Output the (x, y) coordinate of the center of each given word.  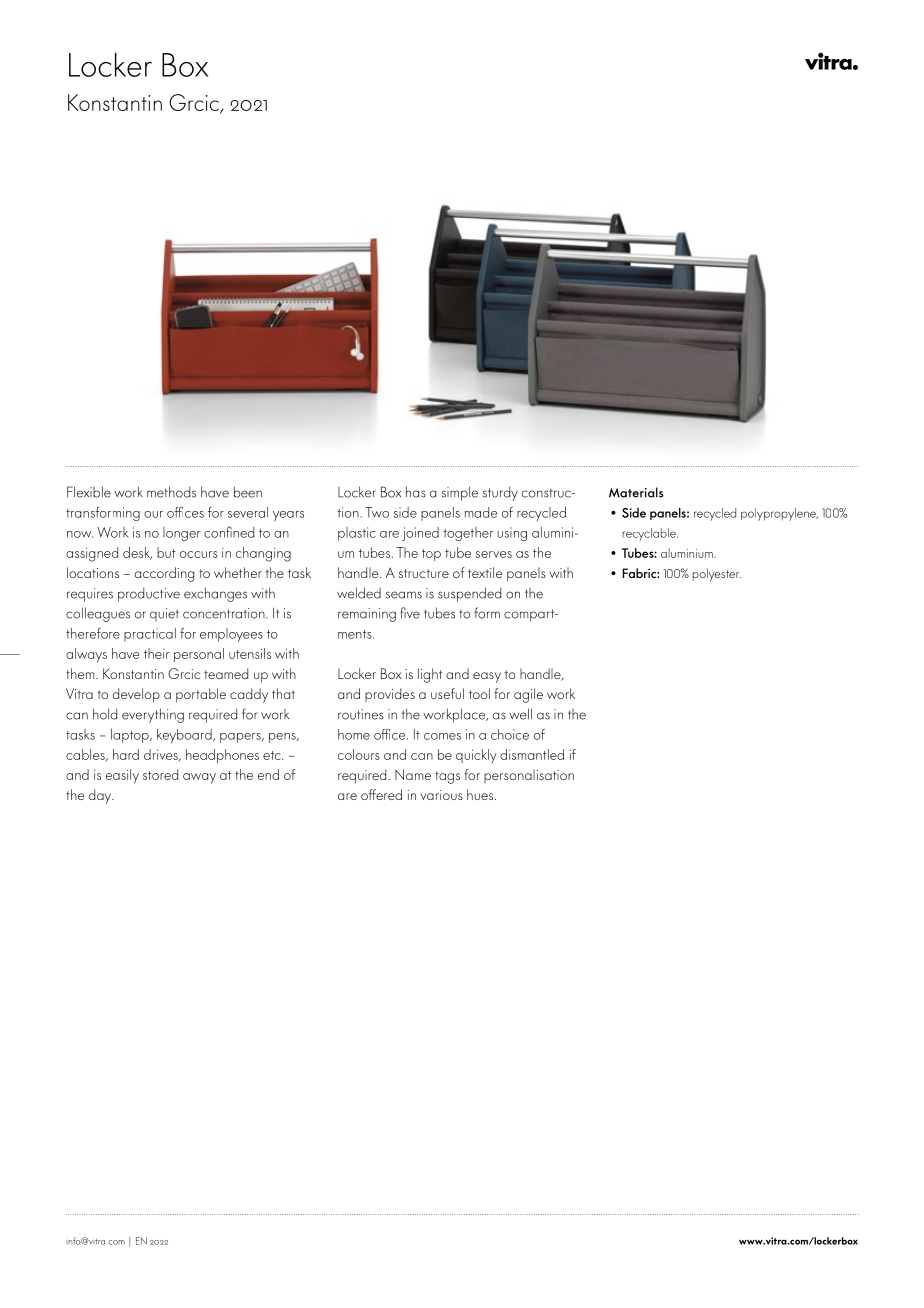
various (442, 795)
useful (447, 693)
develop (136, 695)
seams (404, 595)
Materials (636, 492)
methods (171, 492)
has (416, 492)
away (199, 778)
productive (149, 594)
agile (528, 695)
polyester (717, 575)
